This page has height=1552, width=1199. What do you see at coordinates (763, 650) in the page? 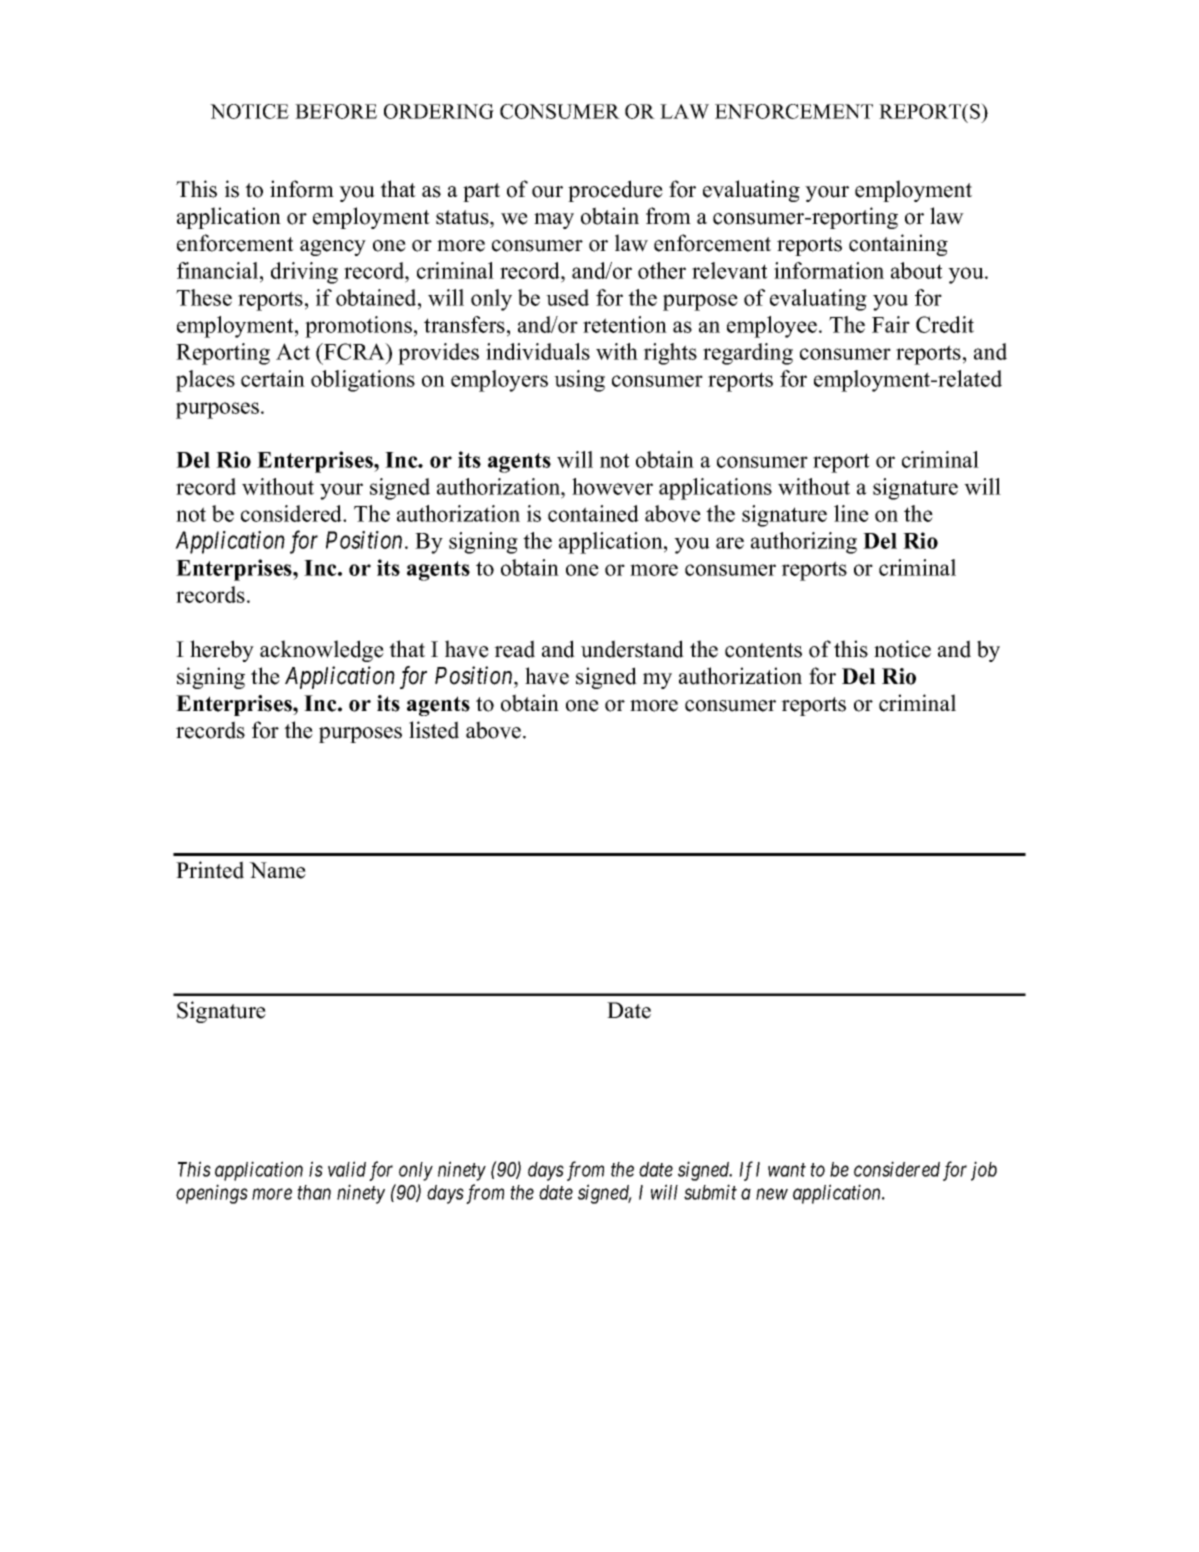
I see `contents` at bounding box center [763, 650].
